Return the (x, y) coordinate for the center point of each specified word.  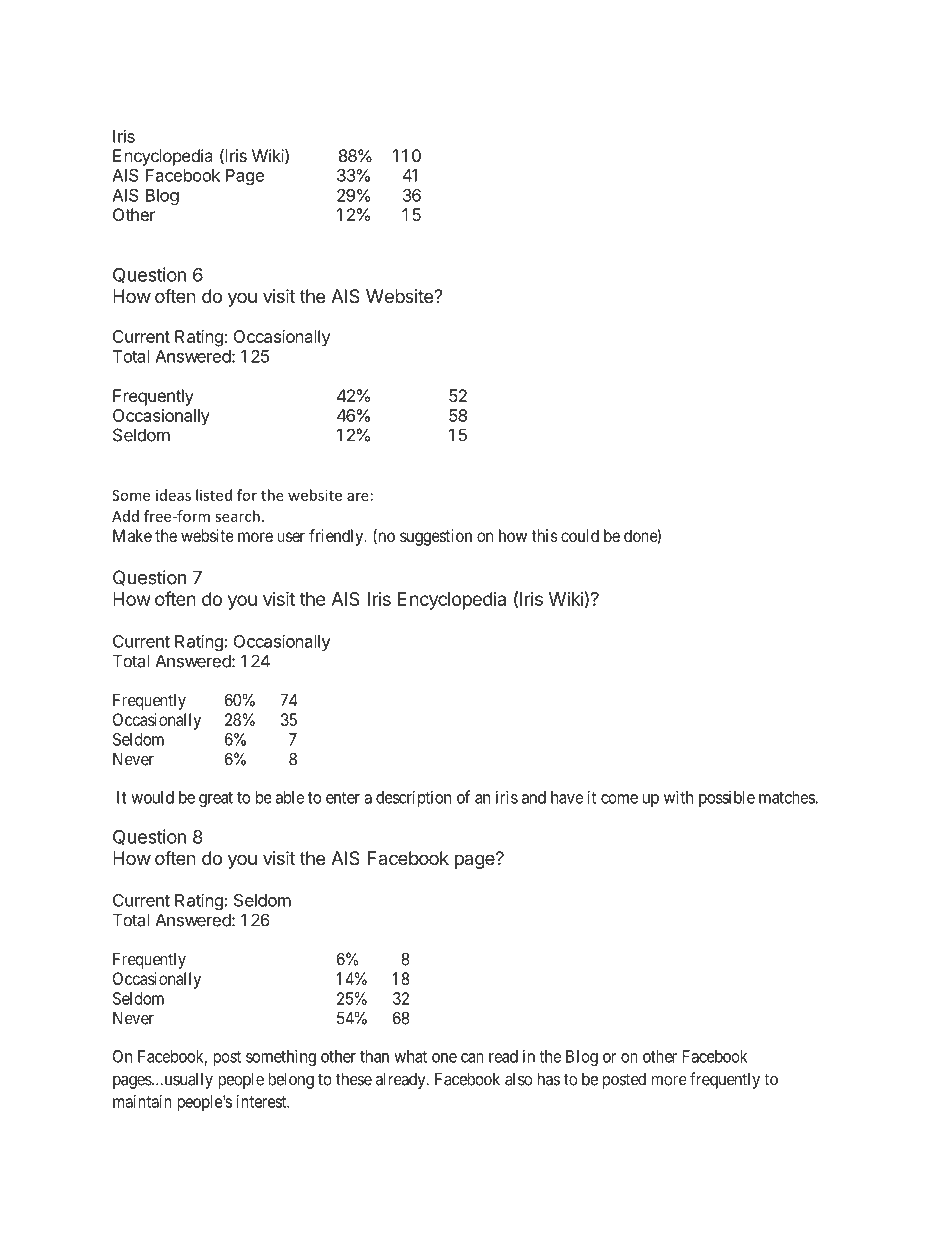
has (549, 1079)
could (580, 535)
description (413, 798)
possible (727, 798)
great (216, 799)
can (472, 1058)
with (678, 797)
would (152, 797)
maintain (142, 1101)
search (237, 516)
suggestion (436, 537)
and (534, 797)
